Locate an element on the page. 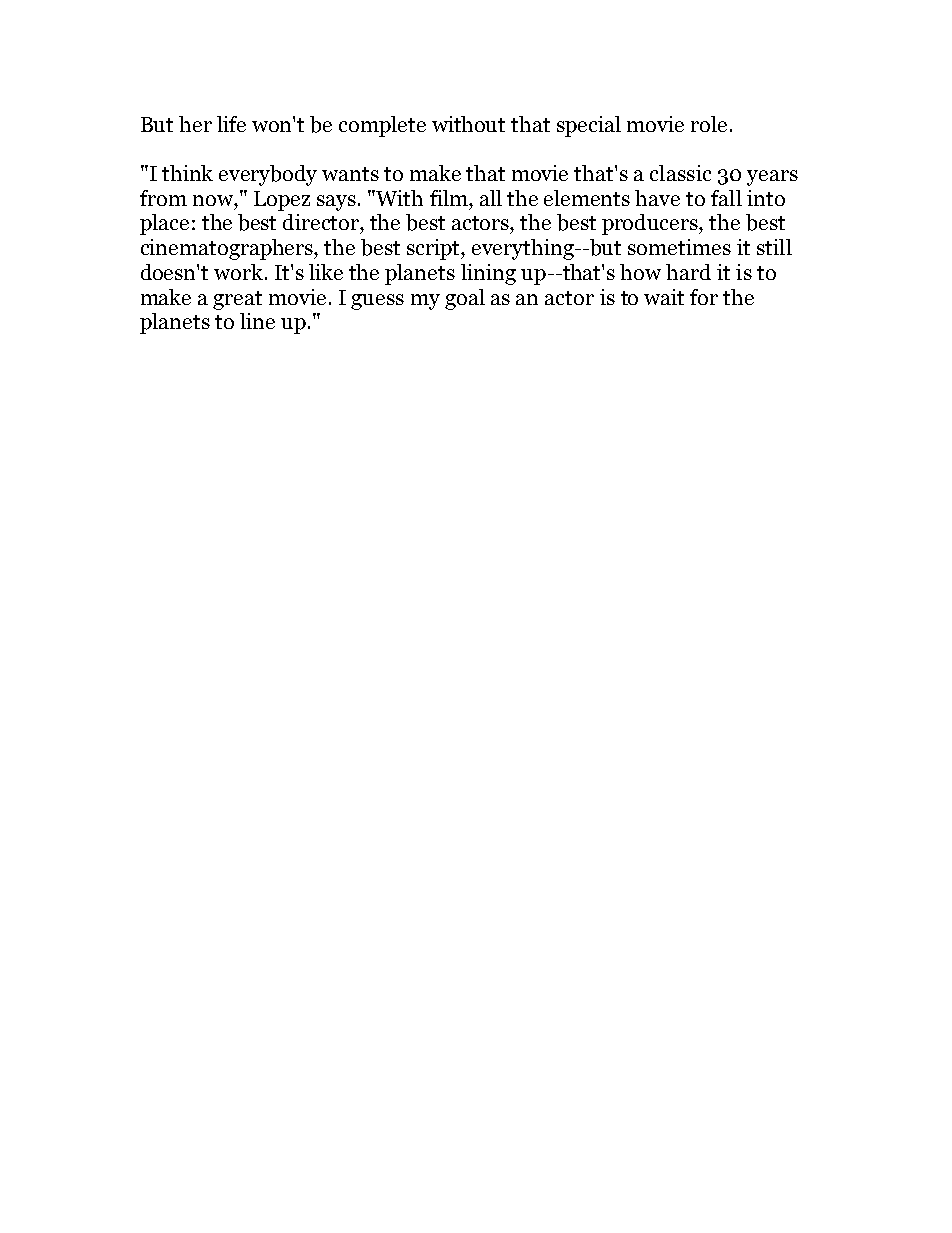 The width and height of the document is (952, 1233). lining is located at coordinates (488, 274).
